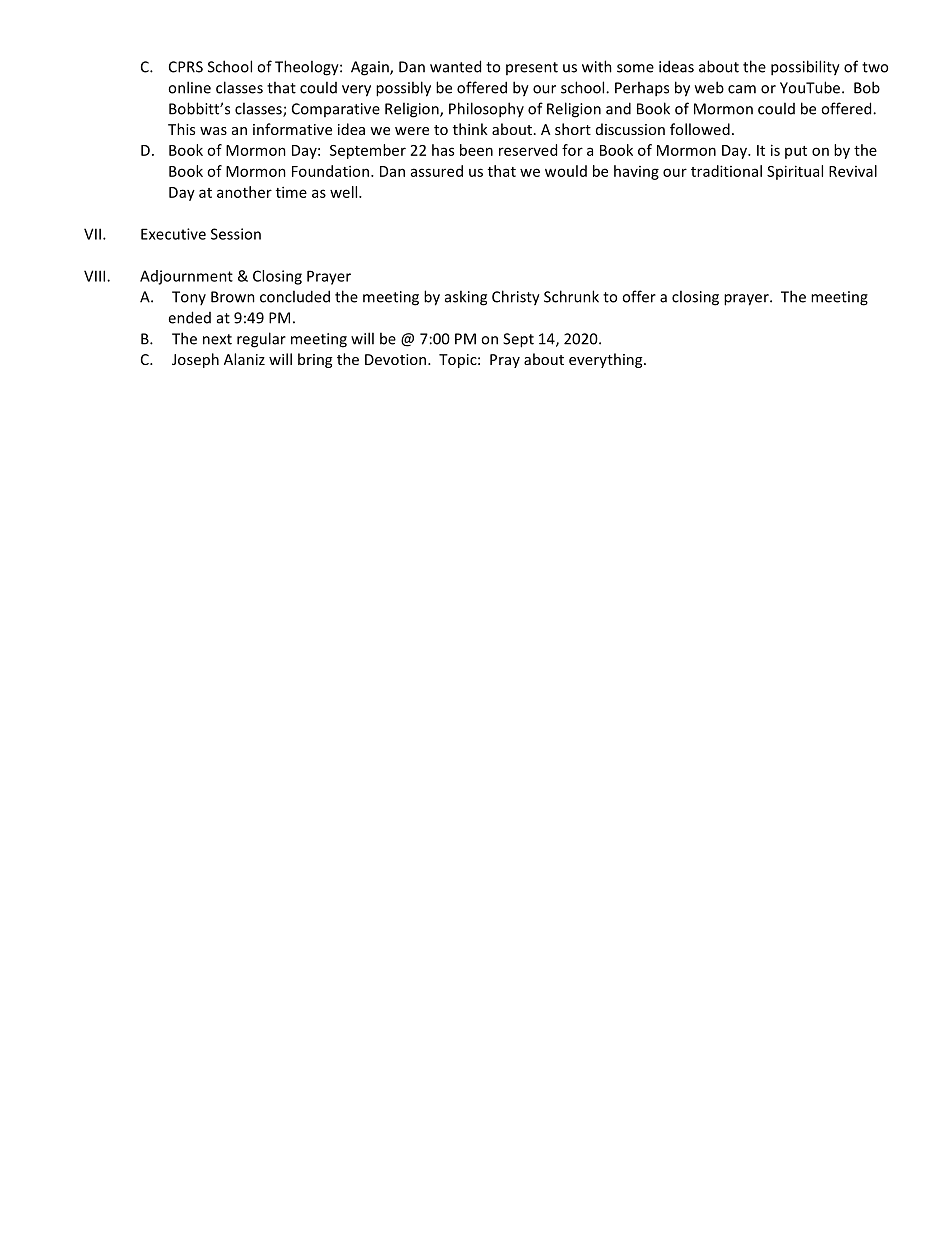 The width and height of the screenshot is (952, 1233). What do you see at coordinates (186, 277) in the screenshot?
I see `Adjournment` at bounding box center [186, 277].
